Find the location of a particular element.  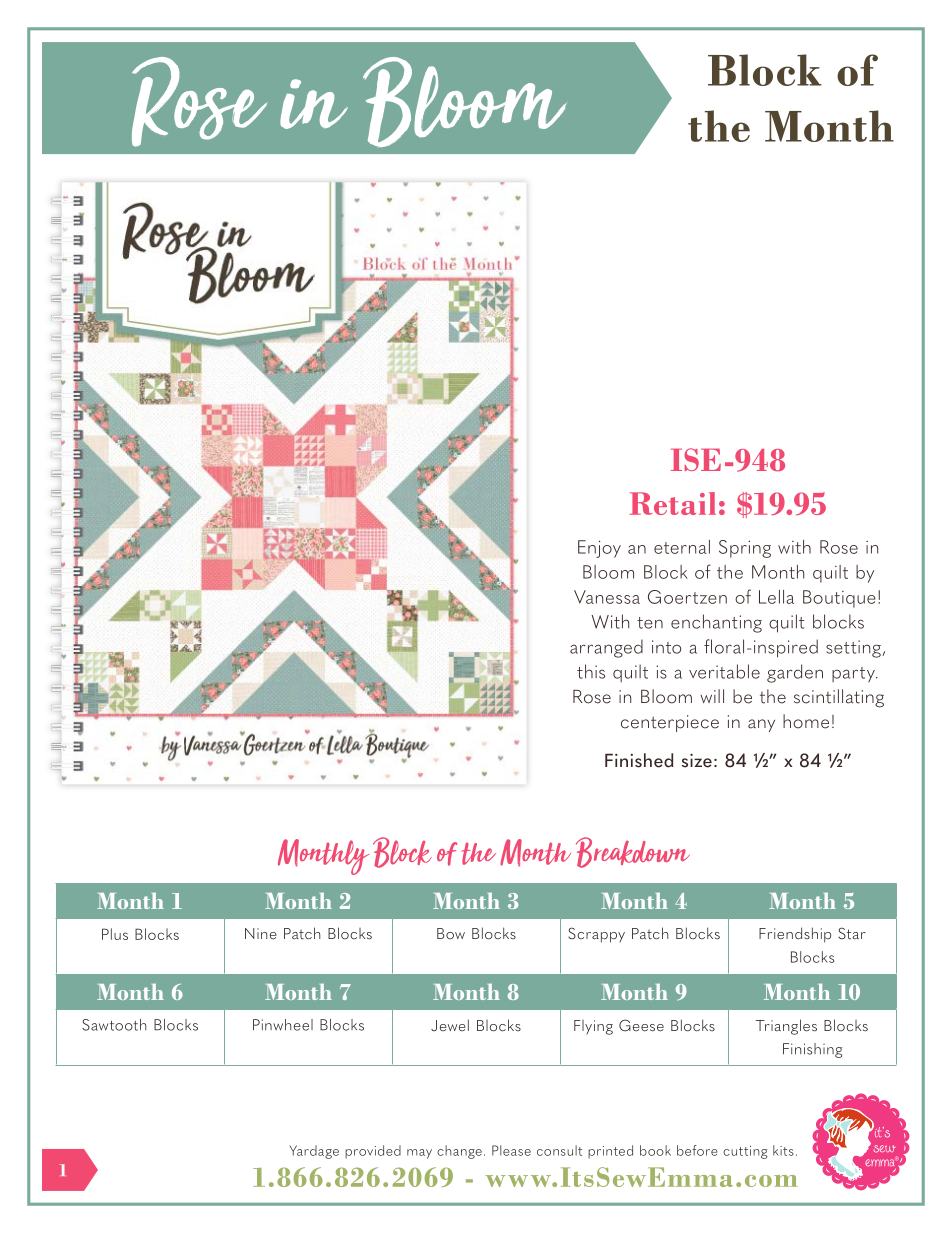

Spring is located at coordinates (745, 549).
